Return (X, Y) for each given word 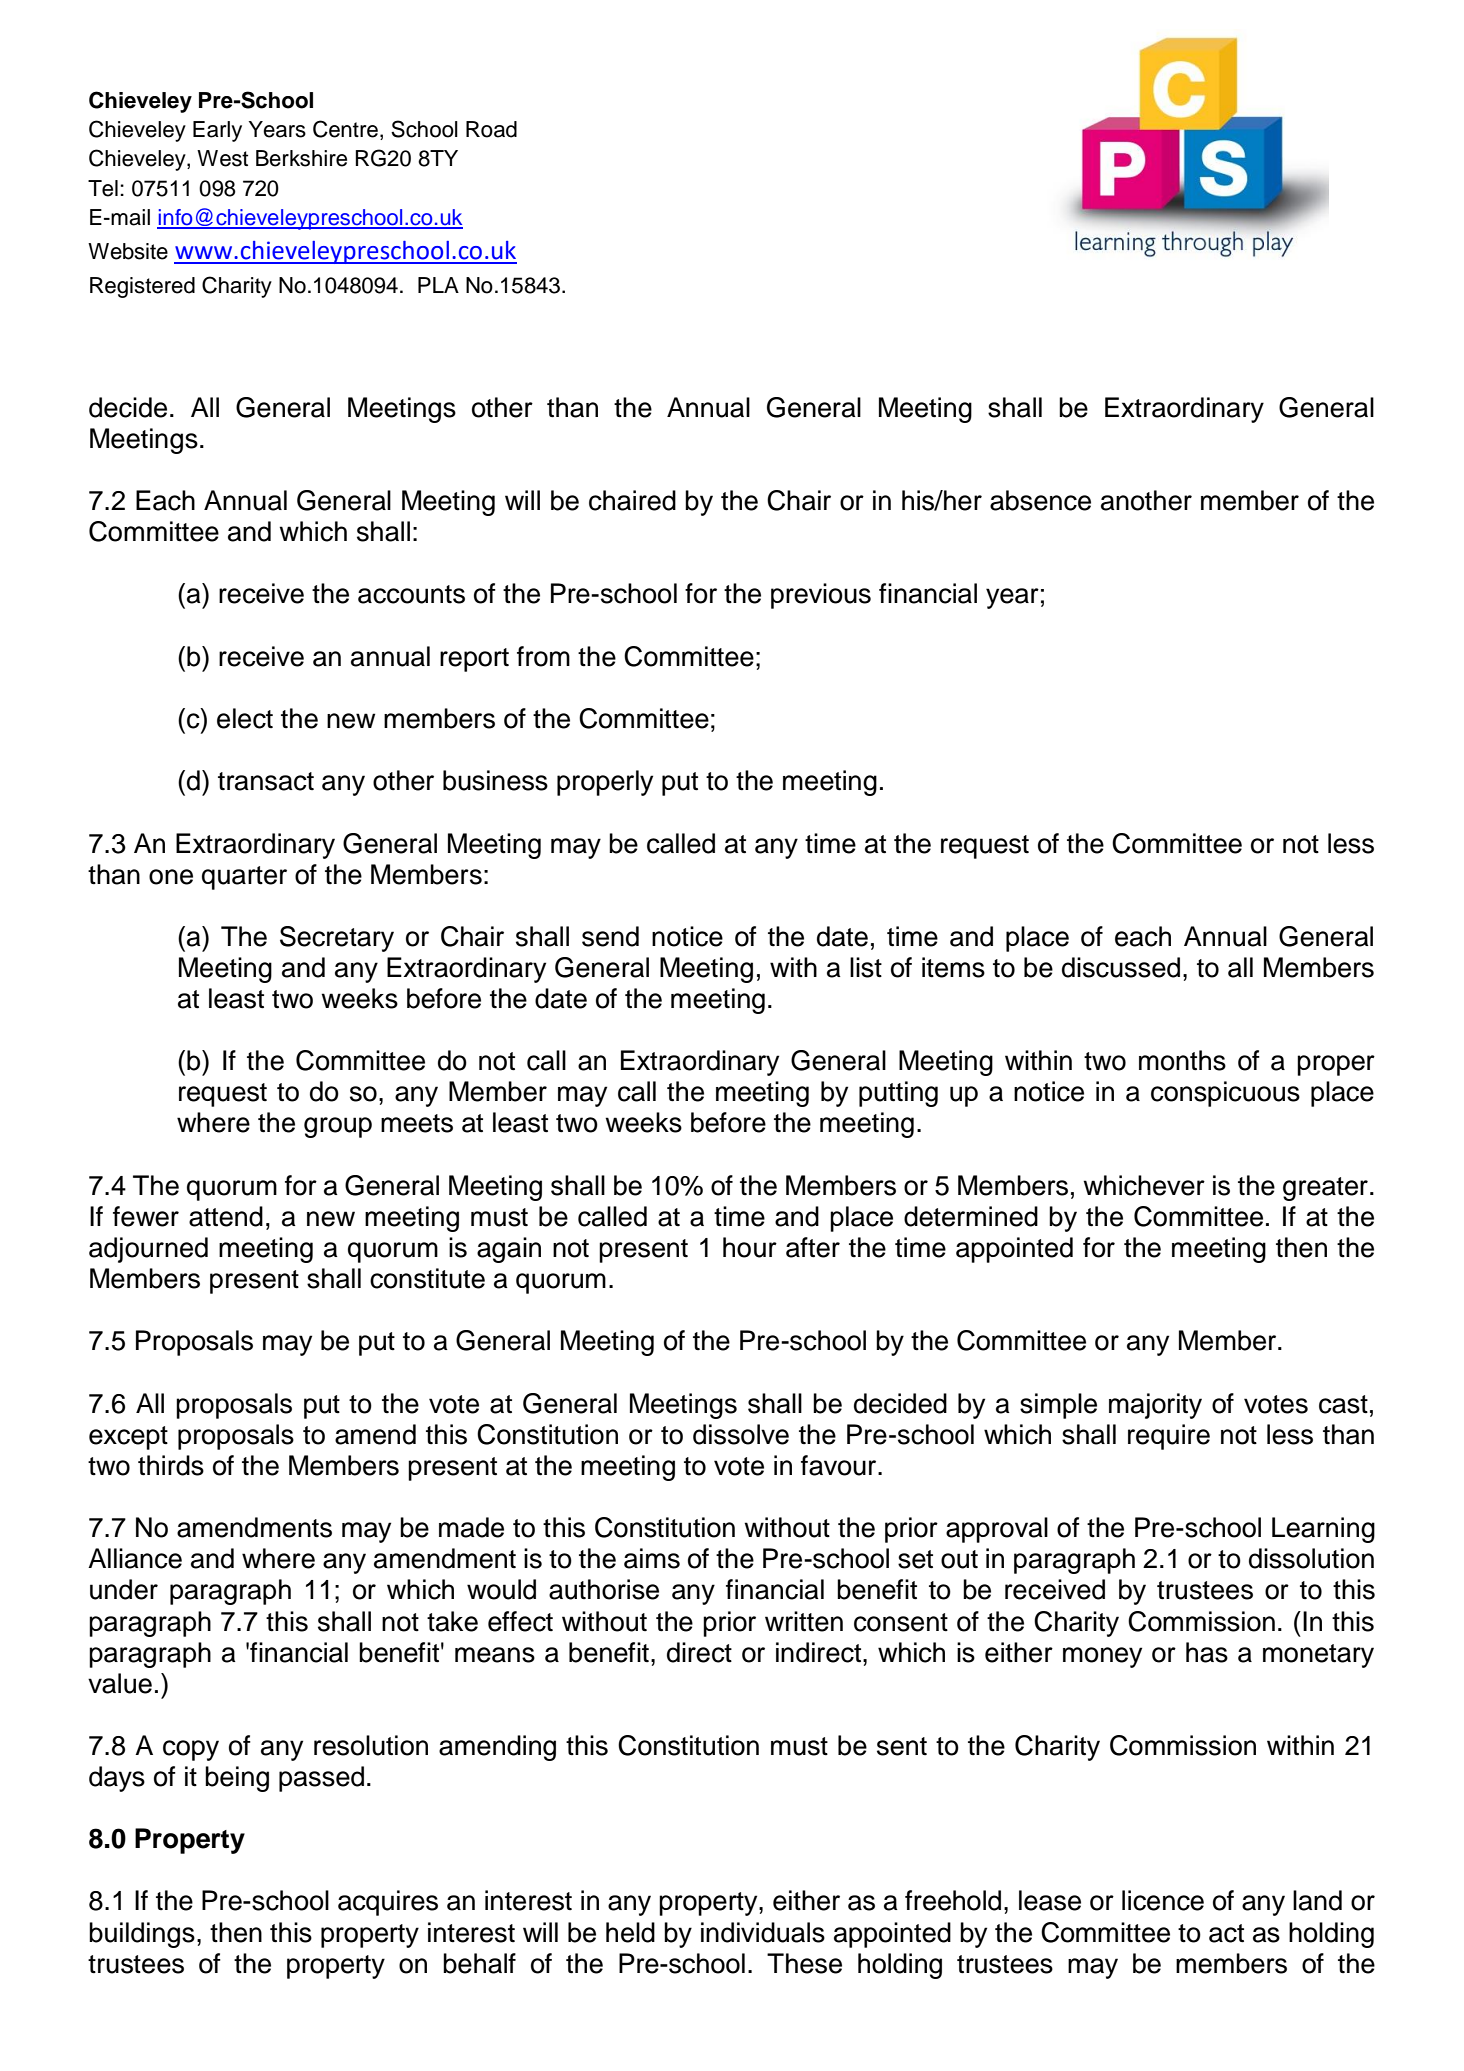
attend (226, 1216)
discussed (1121, 967)
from (543, 656)
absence (1040, 500)
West (222, 158)
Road (491, 129)
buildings (142, 1935)
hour (750, 1247)
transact (266, 781)
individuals (763, 1932)
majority (1155, 1406)
